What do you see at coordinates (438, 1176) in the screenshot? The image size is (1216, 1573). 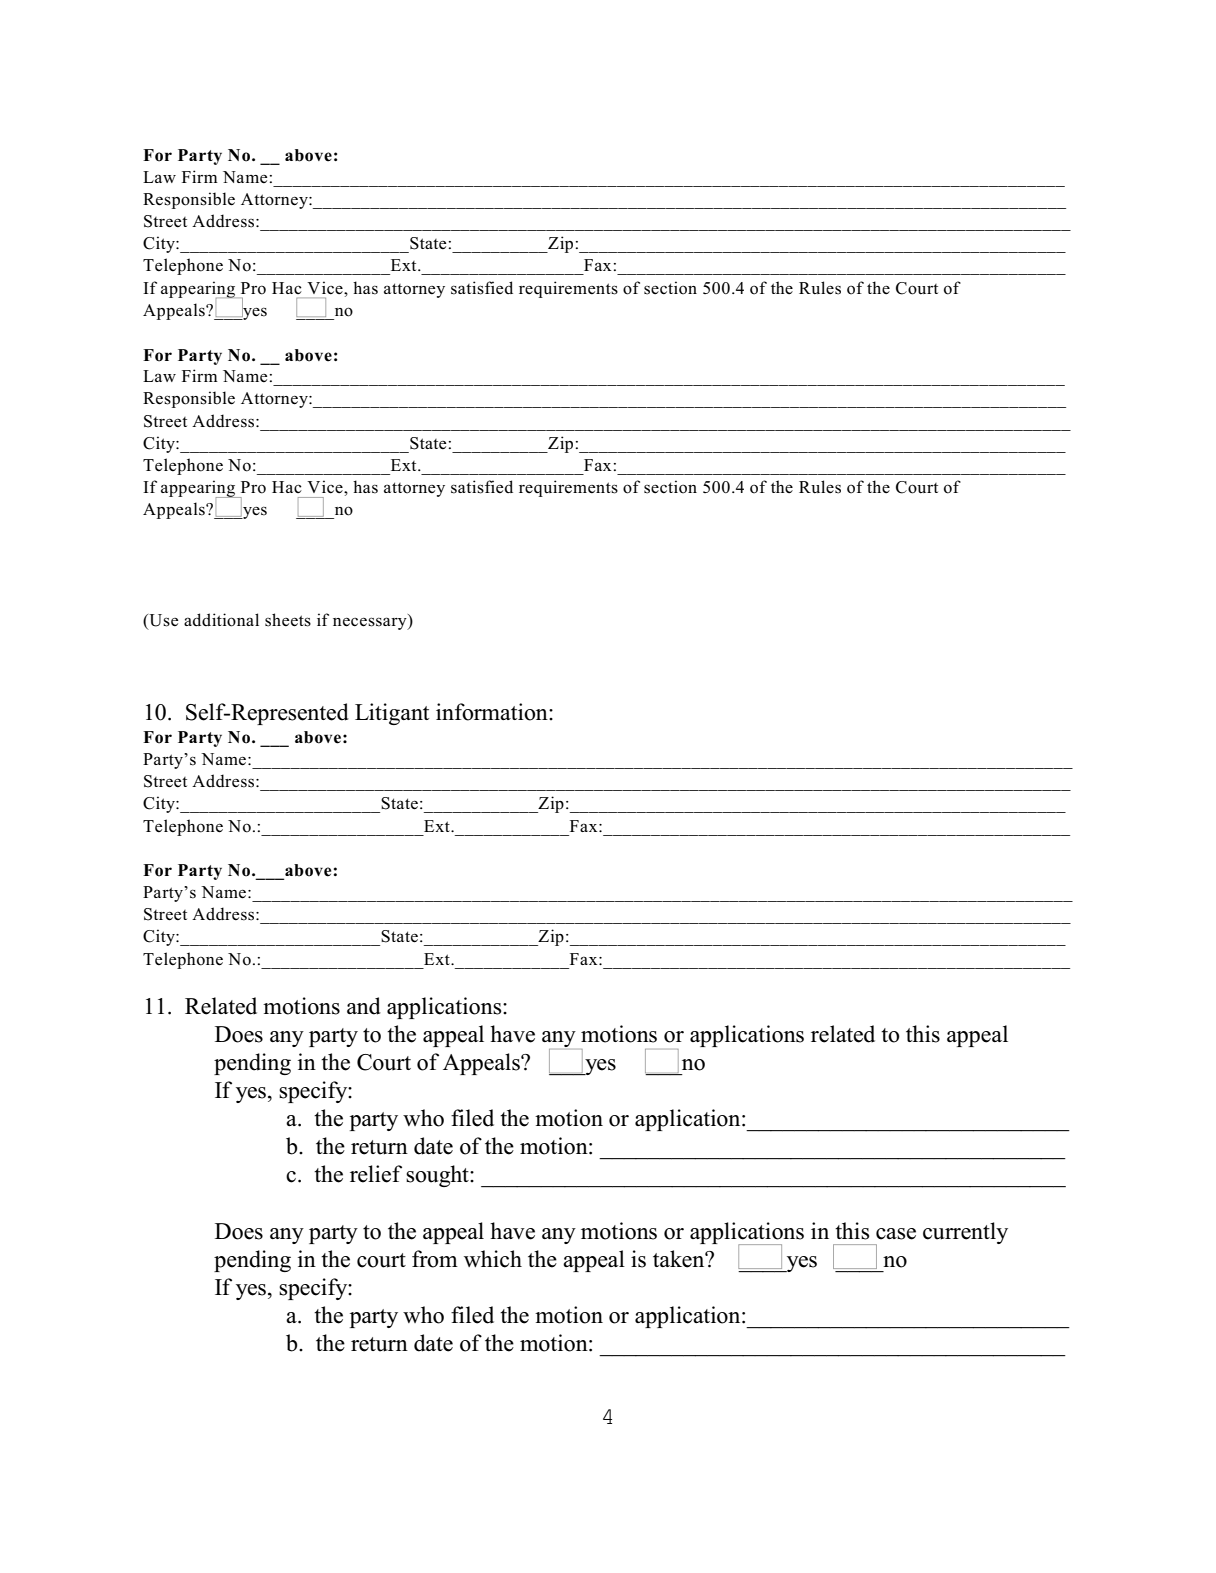 I see `sought` at bounding box center [438, 1176].
